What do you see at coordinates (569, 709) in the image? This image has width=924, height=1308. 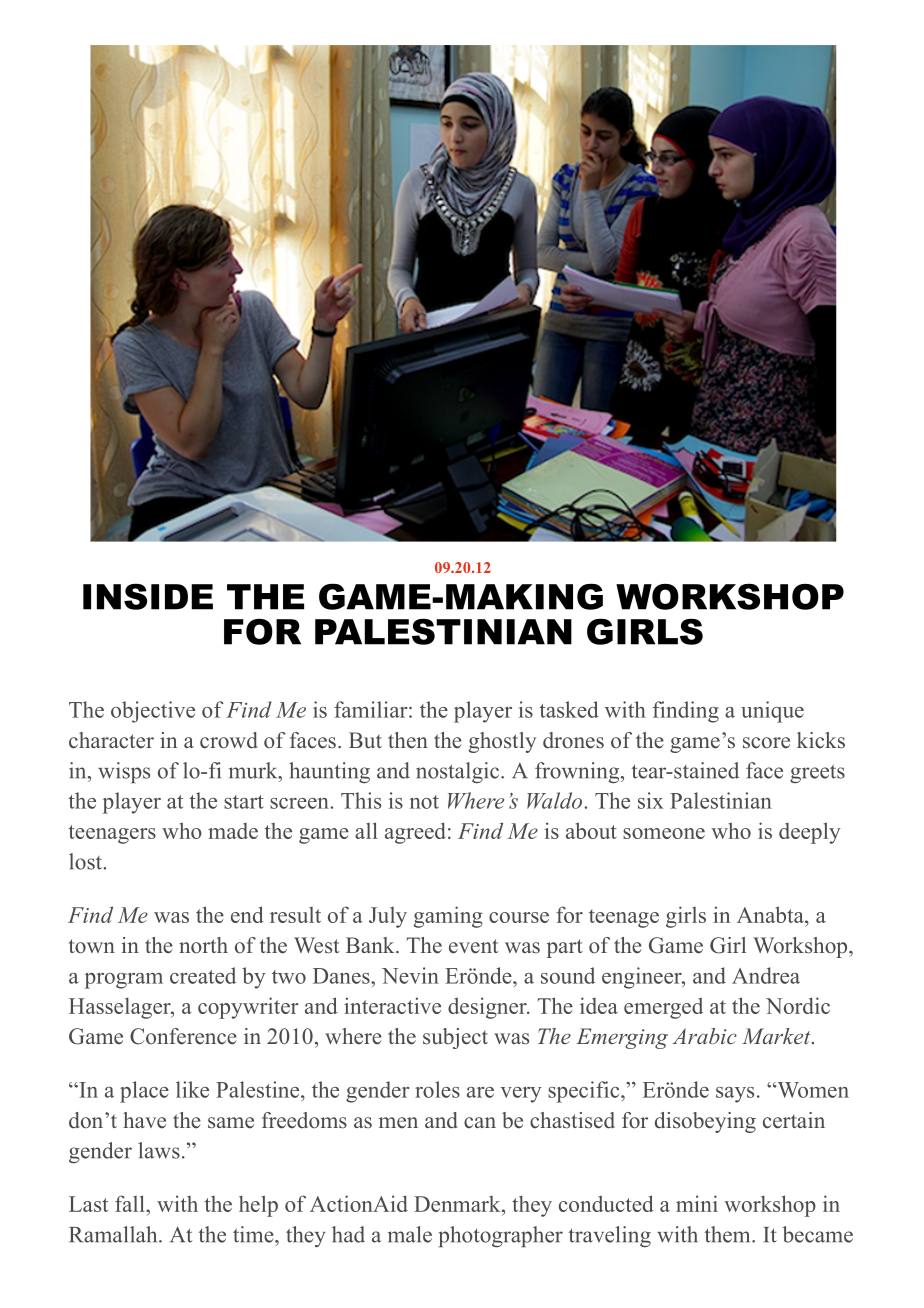 I see `tasked` at bounding box center [569, 709].
